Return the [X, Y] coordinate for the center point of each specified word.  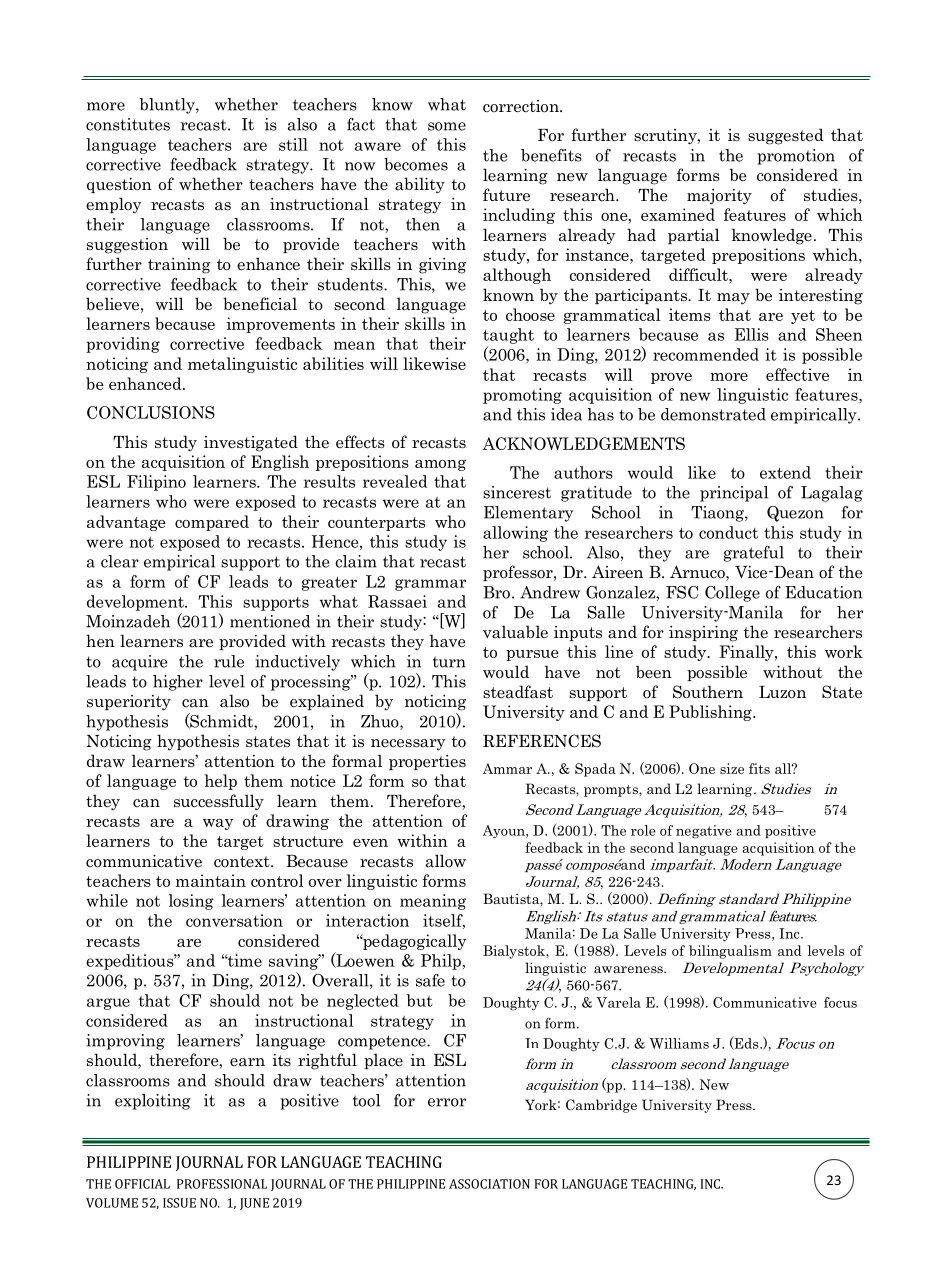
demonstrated [713, 414]
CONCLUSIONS [151, 412]
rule [229, 661]
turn [449, 662]
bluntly [168, 106]
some [447, 126]
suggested [786, 136]
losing [191, 902]
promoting [522, 396]
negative [704, 832]
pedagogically [414, 942]
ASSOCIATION [489, 1184]
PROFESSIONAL [222, 1184]
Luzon [782, 692]
